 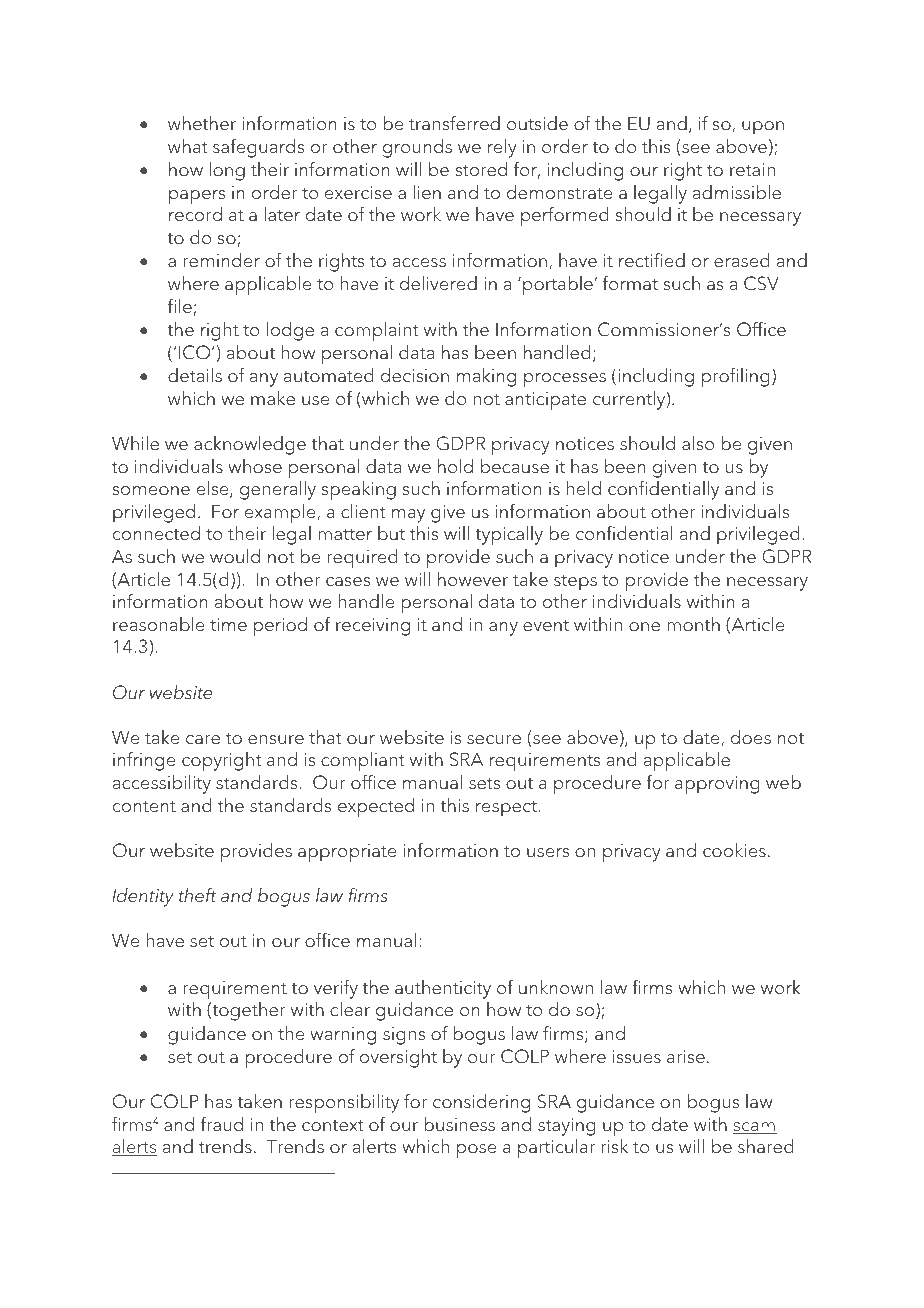 What do you see at coordinates (484, 784) in the image?
I see `sets` at bounding box center [484, 784].
